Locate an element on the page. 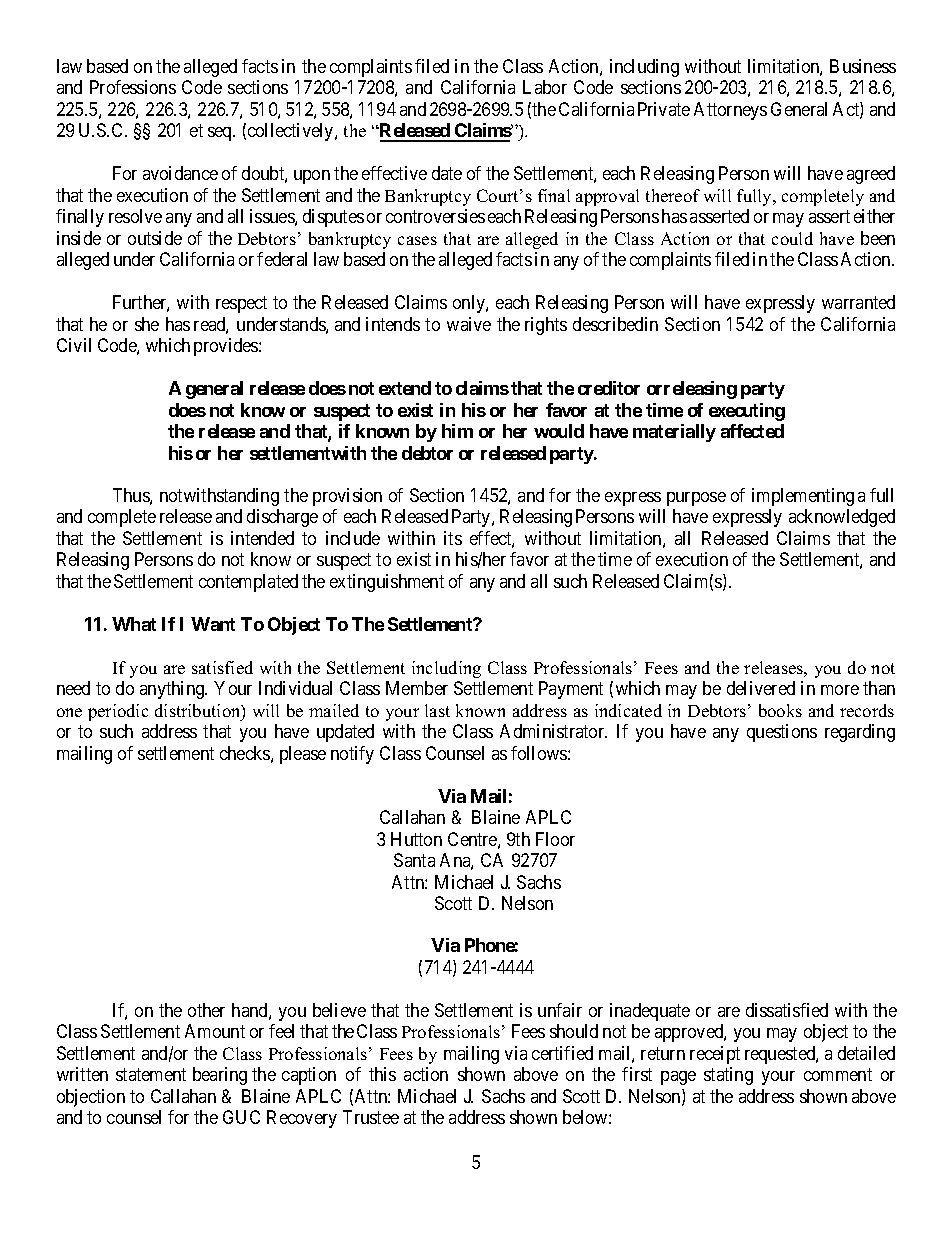  this is located at coordinates (382, 1074).
